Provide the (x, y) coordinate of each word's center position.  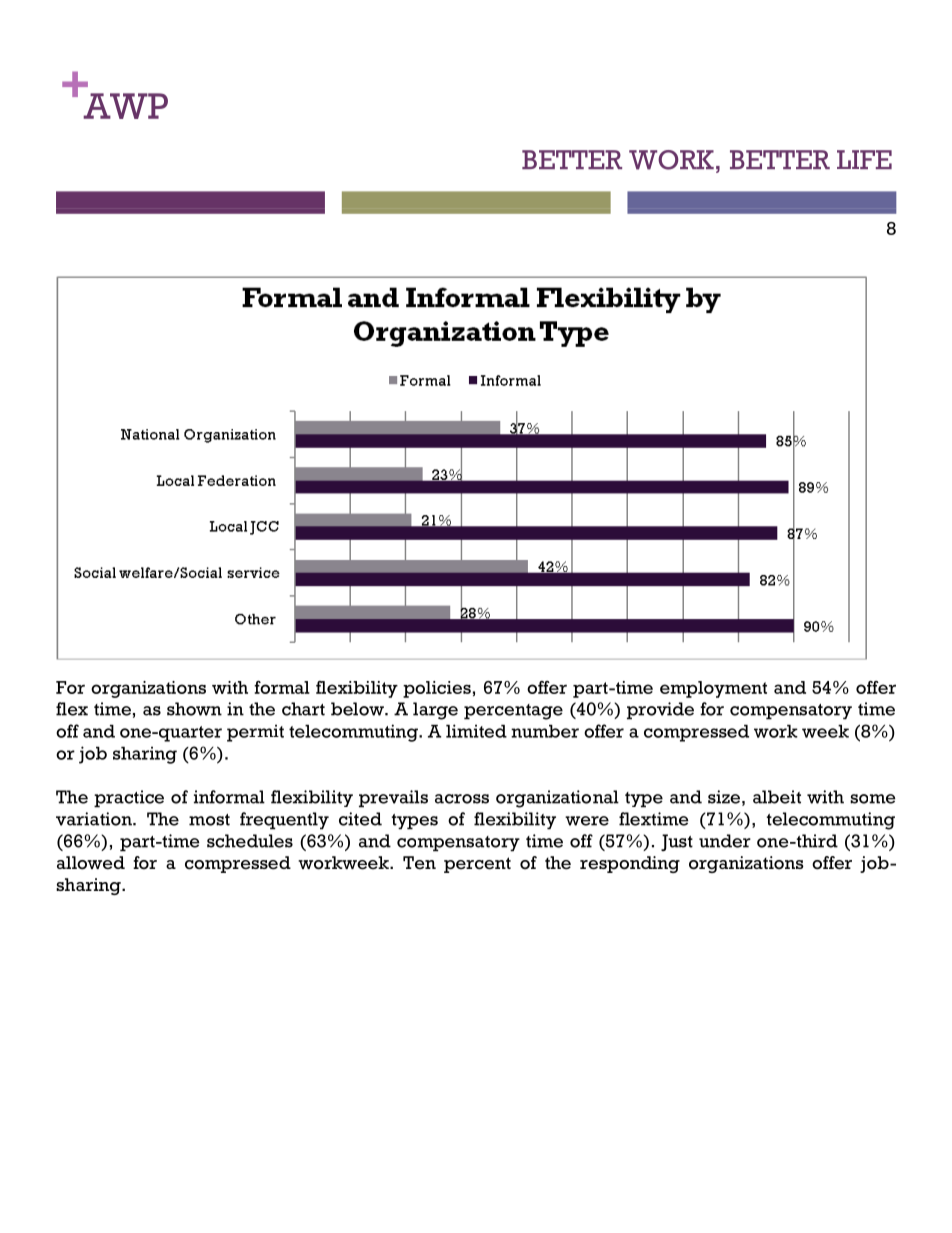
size (724, 797)
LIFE (864, 159)
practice (129, 799)
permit (255, 733)
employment (713, 689)
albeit (777, 797)
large (435, 711)
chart (303, 709)
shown (194, 709)
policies (437, 689)
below (358, 709)
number (545, 731)
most (209, 820)
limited (476, 731)
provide (660, 711)
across (462, 799)
